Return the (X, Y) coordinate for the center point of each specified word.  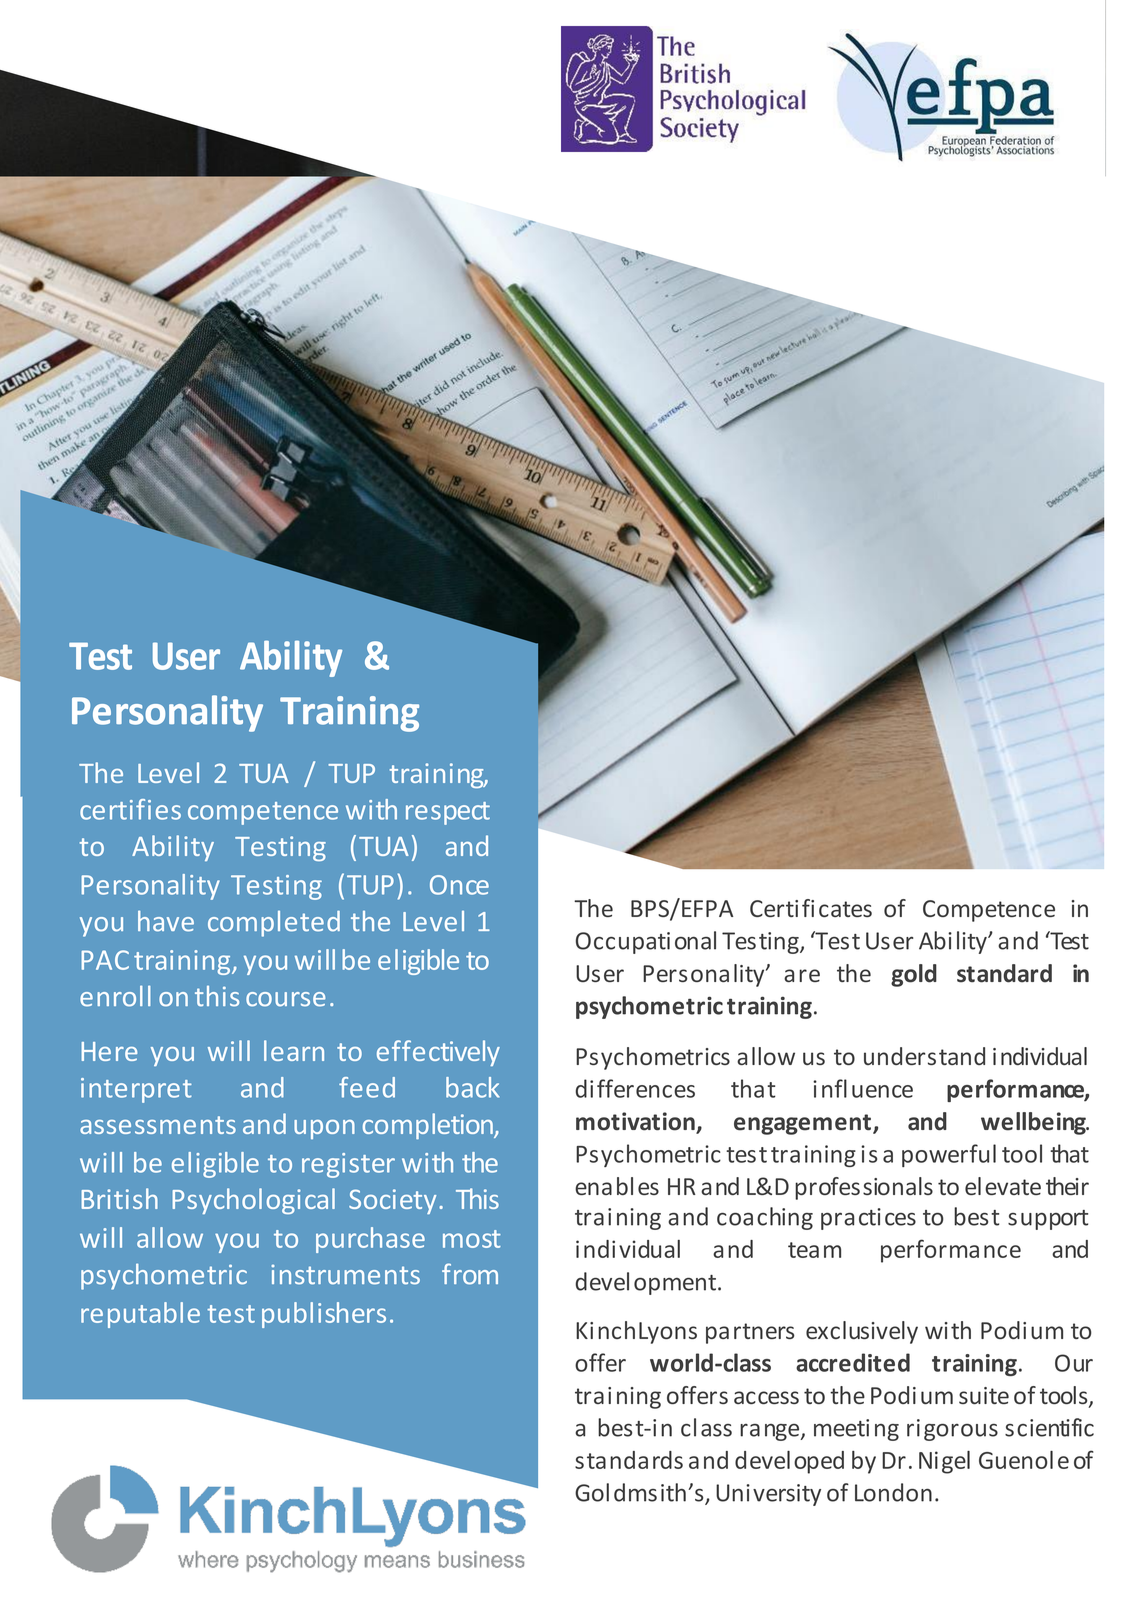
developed (789, 1462)
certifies (130, 809)
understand (924, 1056)
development (647, 1283)
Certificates (811, 908)
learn (294, 1050)
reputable (140, 1315)
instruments (345, 1275)
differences (635, 1088)
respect (448, 813)
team (814, 1250)
